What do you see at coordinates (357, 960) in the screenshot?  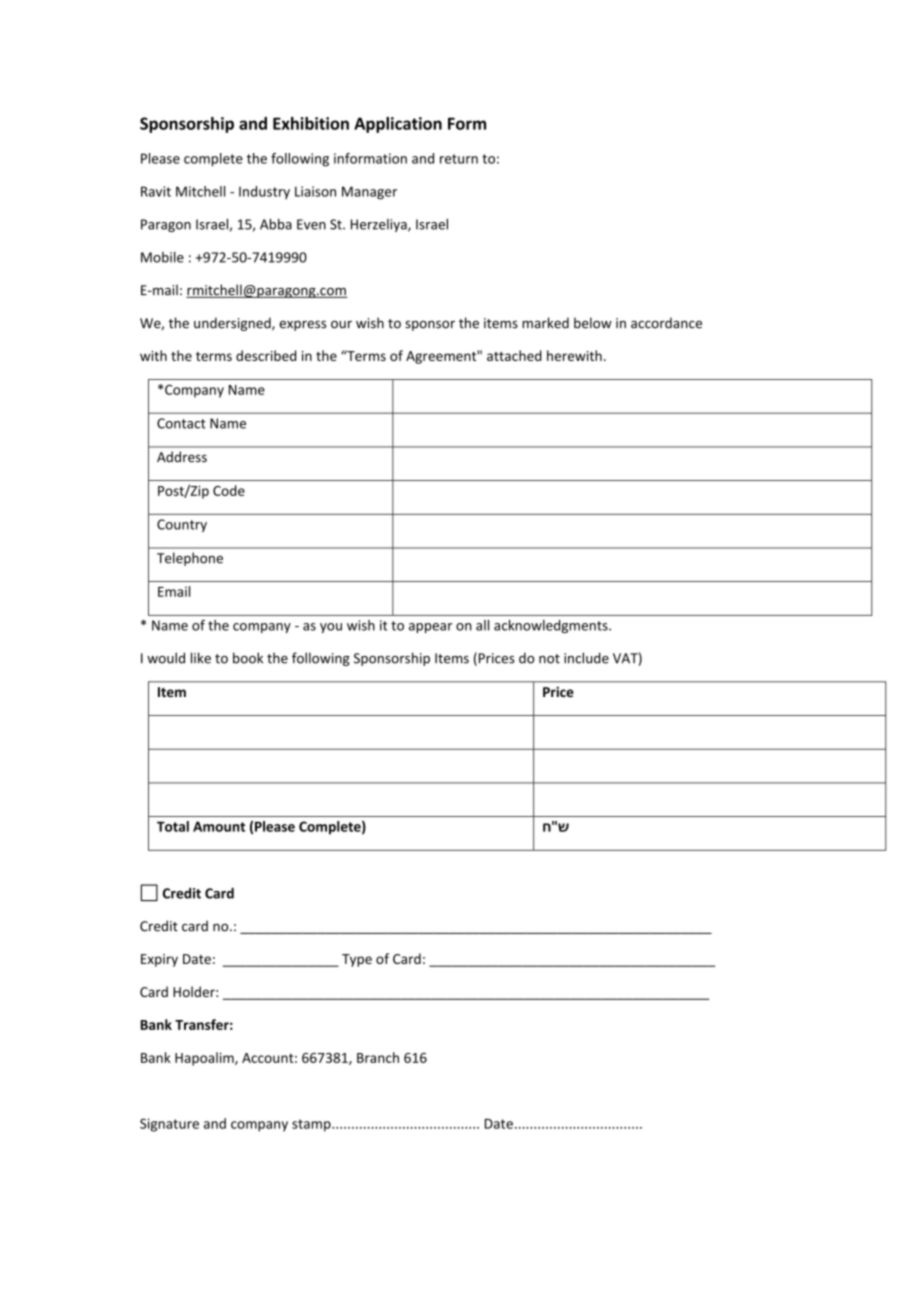 I see `Type` at bounding box center [357, 960].
